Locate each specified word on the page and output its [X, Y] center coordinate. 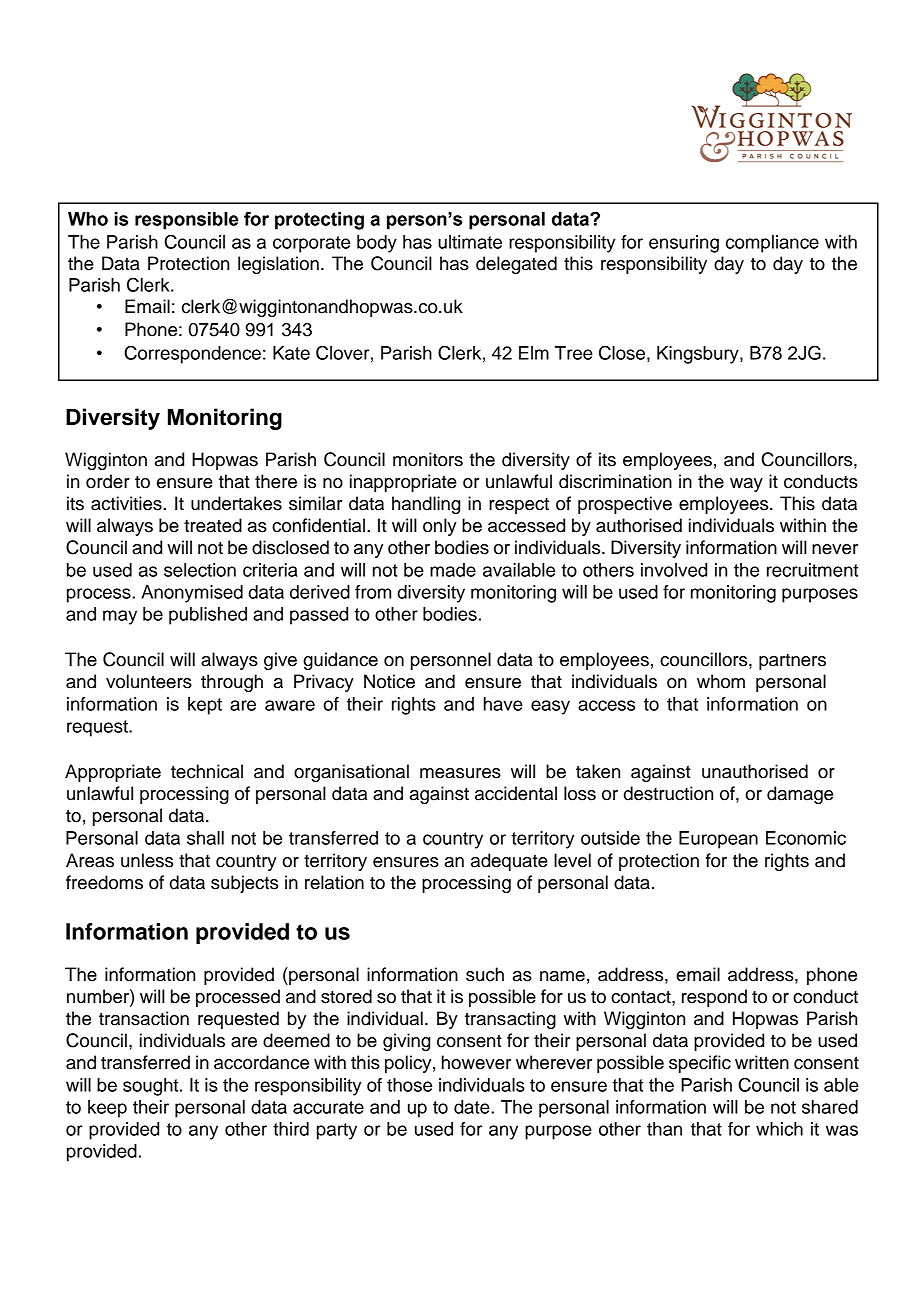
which [779, 1129]
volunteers [149, 681]
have [503, 704]
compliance [772, 244]
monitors [428, 459]
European [718, 840]
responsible [186, 221]
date [473, 1107]
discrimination [615, 481]
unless [147, 860]
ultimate [470, 242]
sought [152, 1087]
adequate [509, 862]
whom [721, 681]
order [108, 481]
